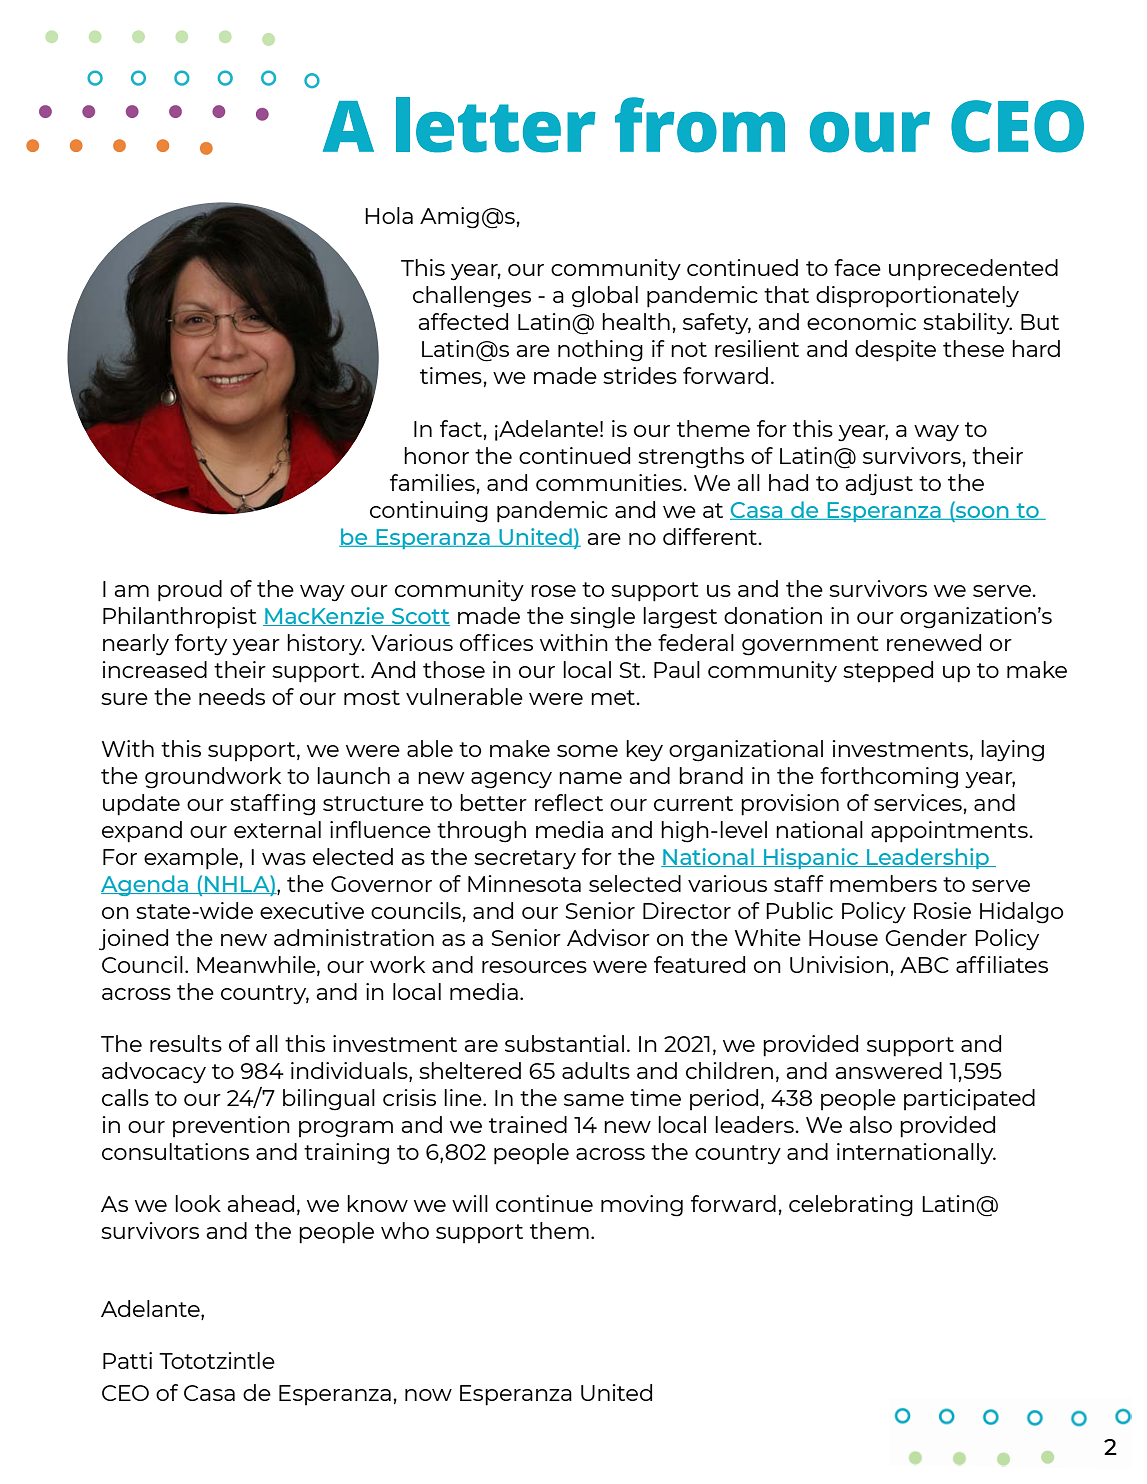 The height and width of the document is (1484, 1147). What do you see at coordinates (934, 642) in the document?
I see `renewed` at bounding box center [934, 642].
